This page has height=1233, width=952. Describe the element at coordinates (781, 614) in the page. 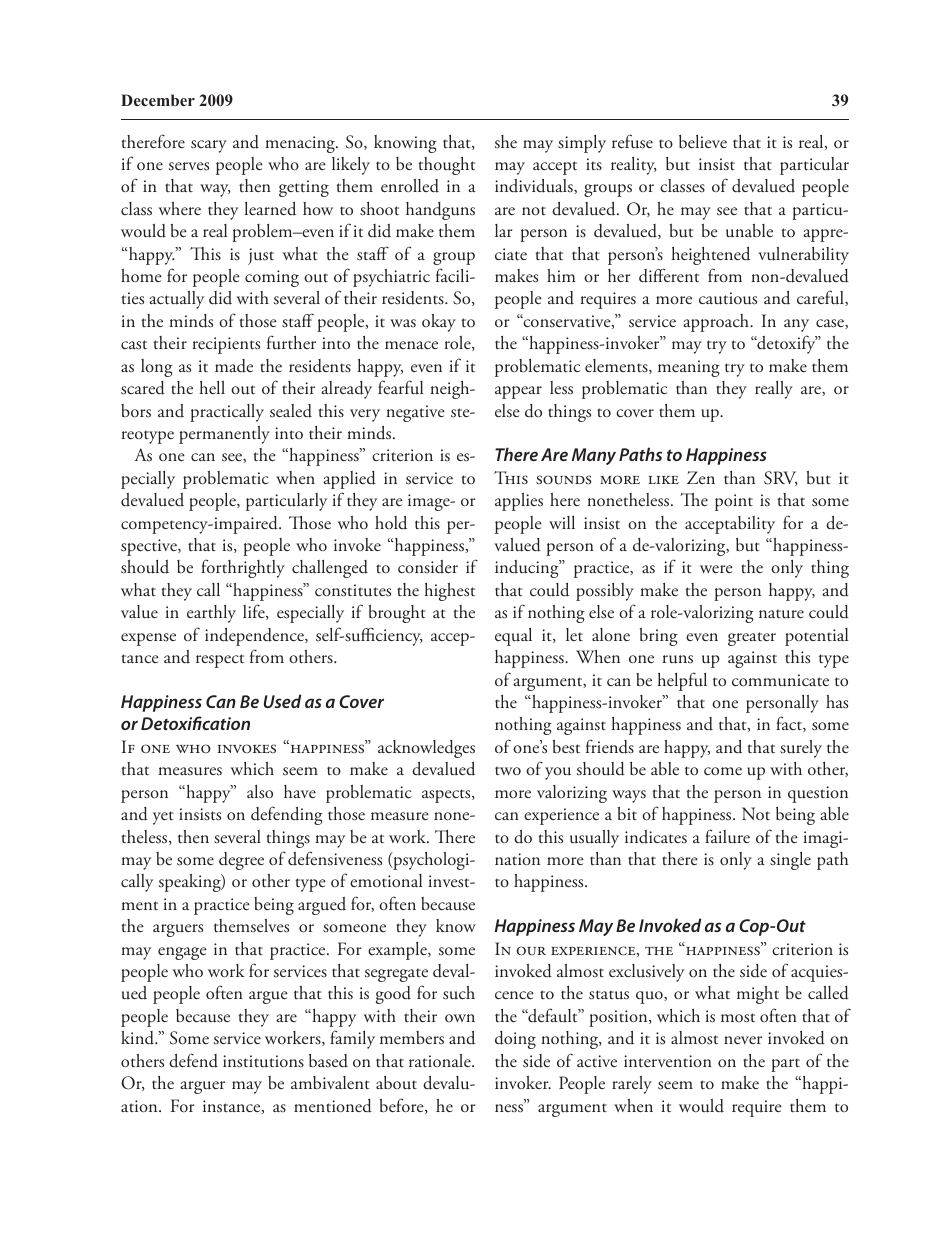

I see `nature` at that location.
